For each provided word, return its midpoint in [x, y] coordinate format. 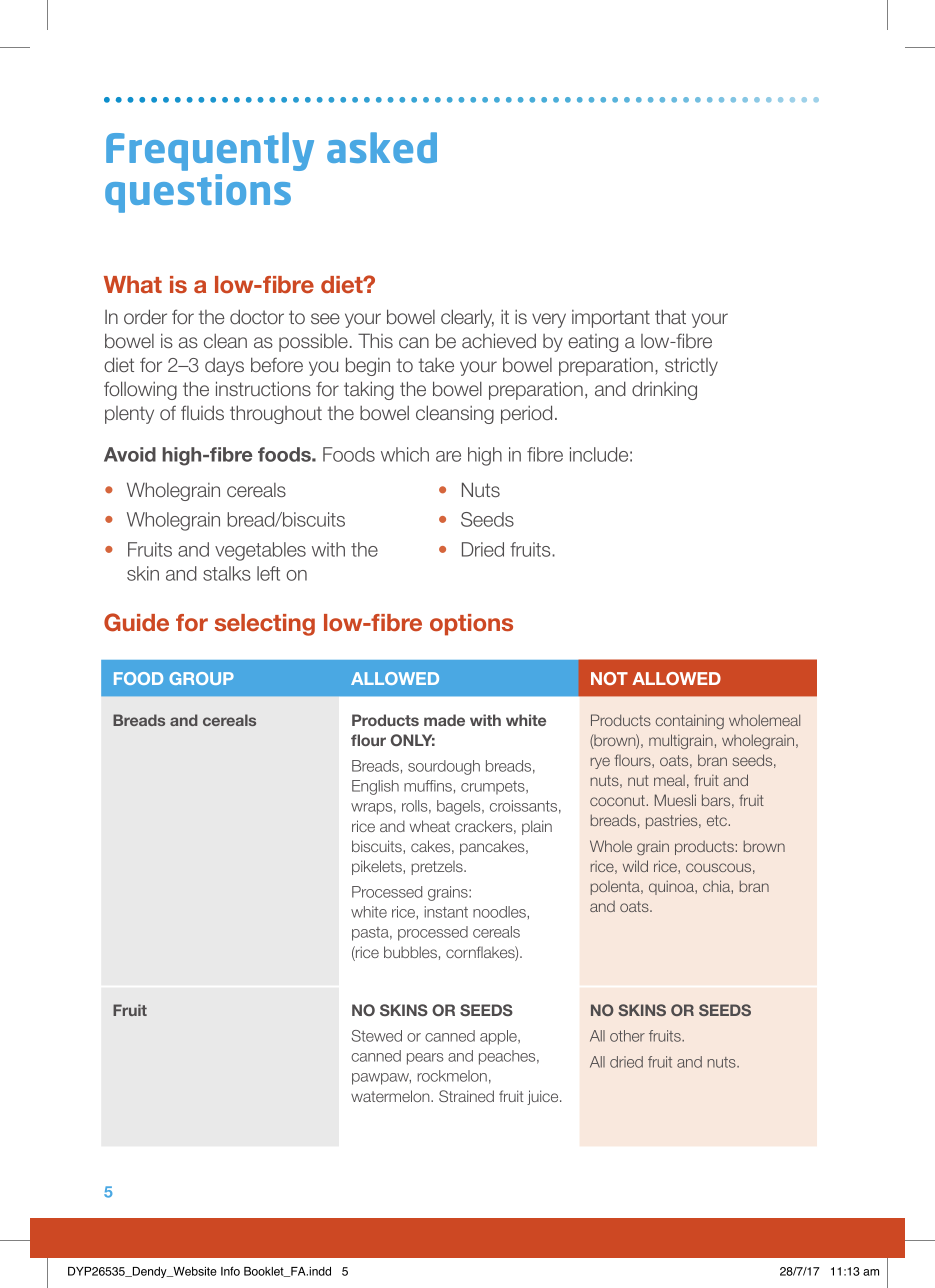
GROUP [201, 678]
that [670, 316]
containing [690, 721]
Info [230, 1271]
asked [382, 147]
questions [198, 193]
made [444, 720]
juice [544, 1097]
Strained [466, 1096]
